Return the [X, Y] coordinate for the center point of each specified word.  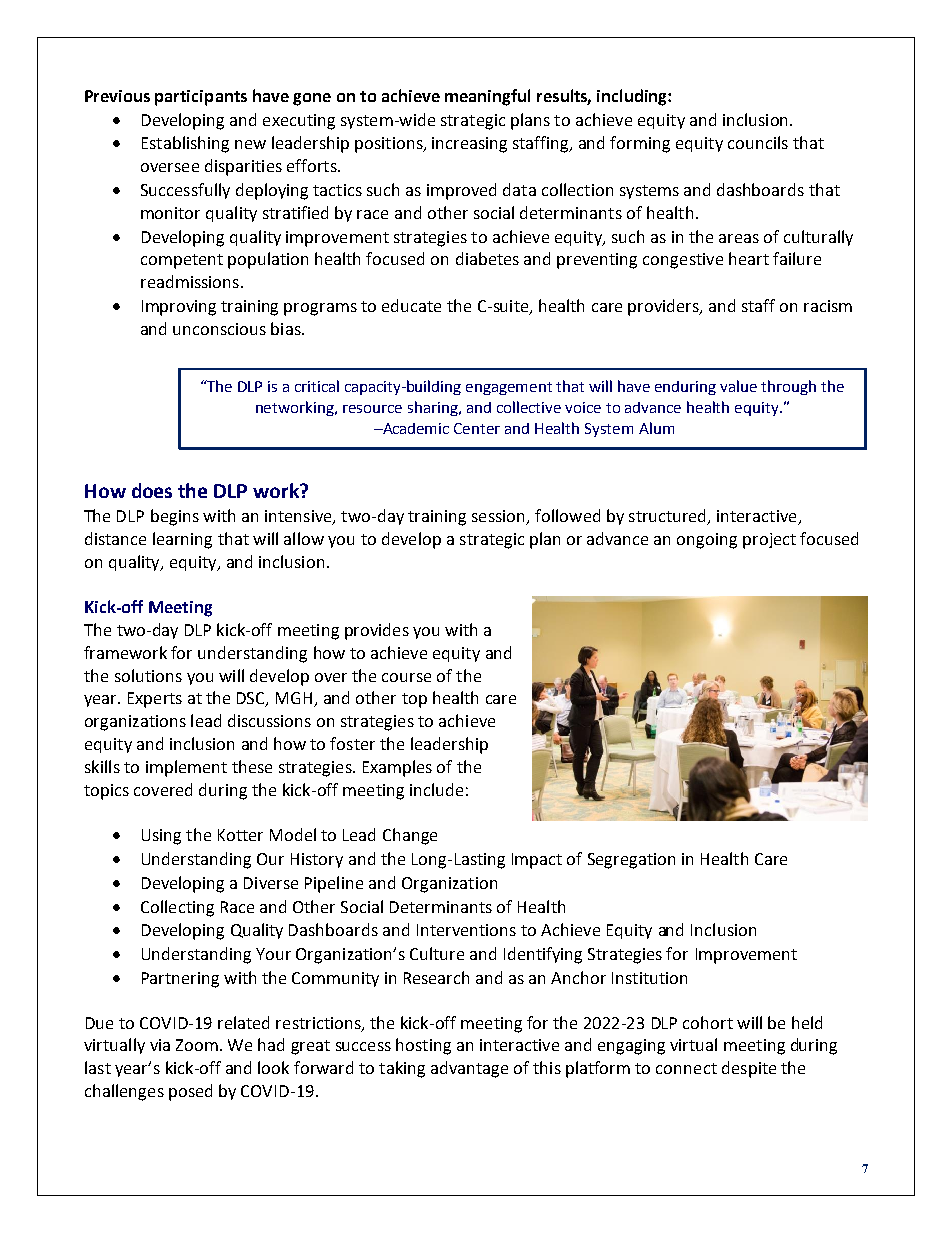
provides [377, 631]
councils [758, 142]
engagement [509, 388]
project [769, 541]
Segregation [631, 861]
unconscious [219, 329]
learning [182, 540]
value [738, 386]
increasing [469, 145]
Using [161, 837]
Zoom [197, 1045]
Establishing [185, 144]
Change [410, 836]
